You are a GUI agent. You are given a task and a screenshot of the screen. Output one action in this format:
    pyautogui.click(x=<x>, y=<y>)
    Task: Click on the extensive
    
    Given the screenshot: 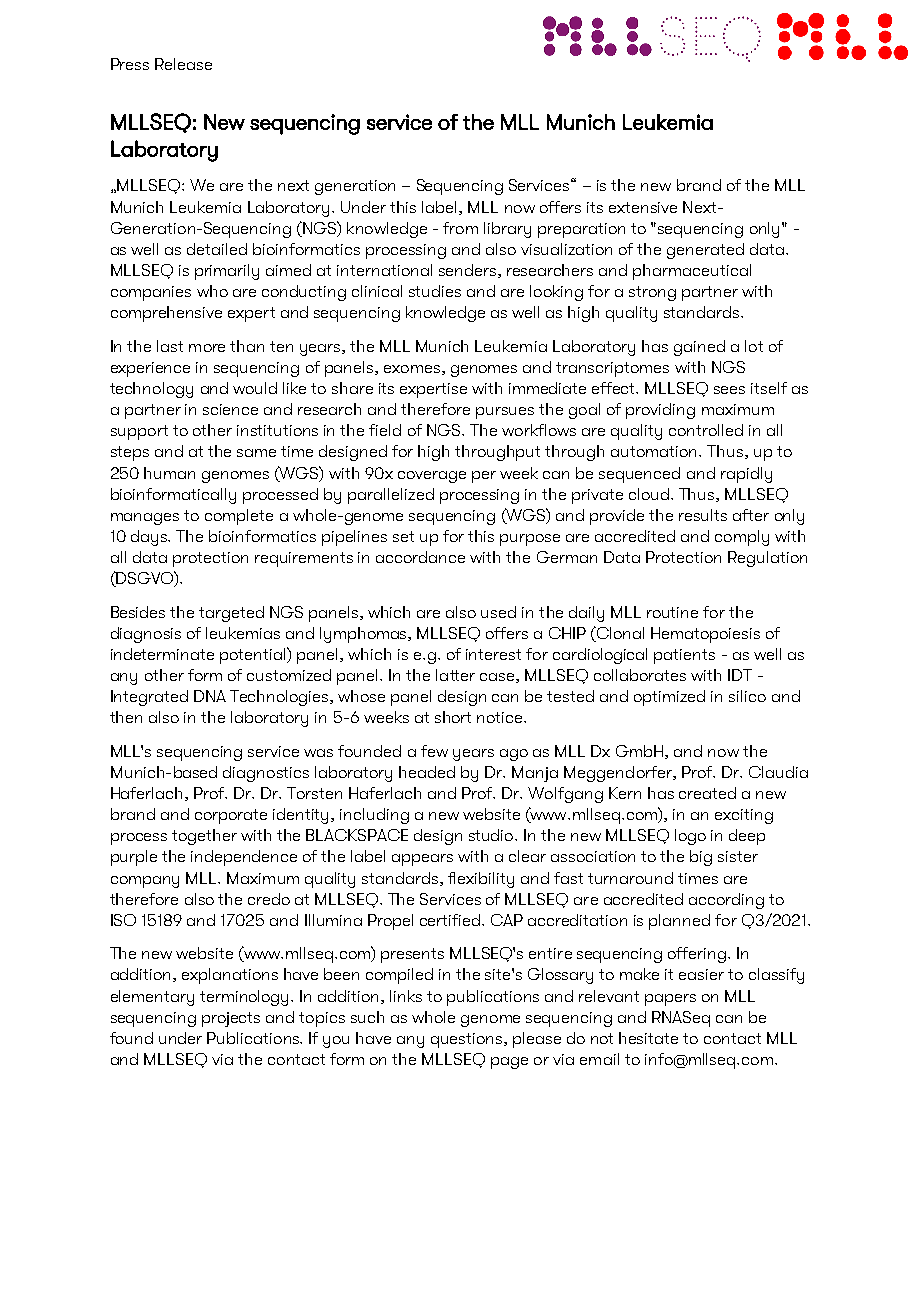 What is the action you would take?
    pyautogui.click(x=643, y=207)
